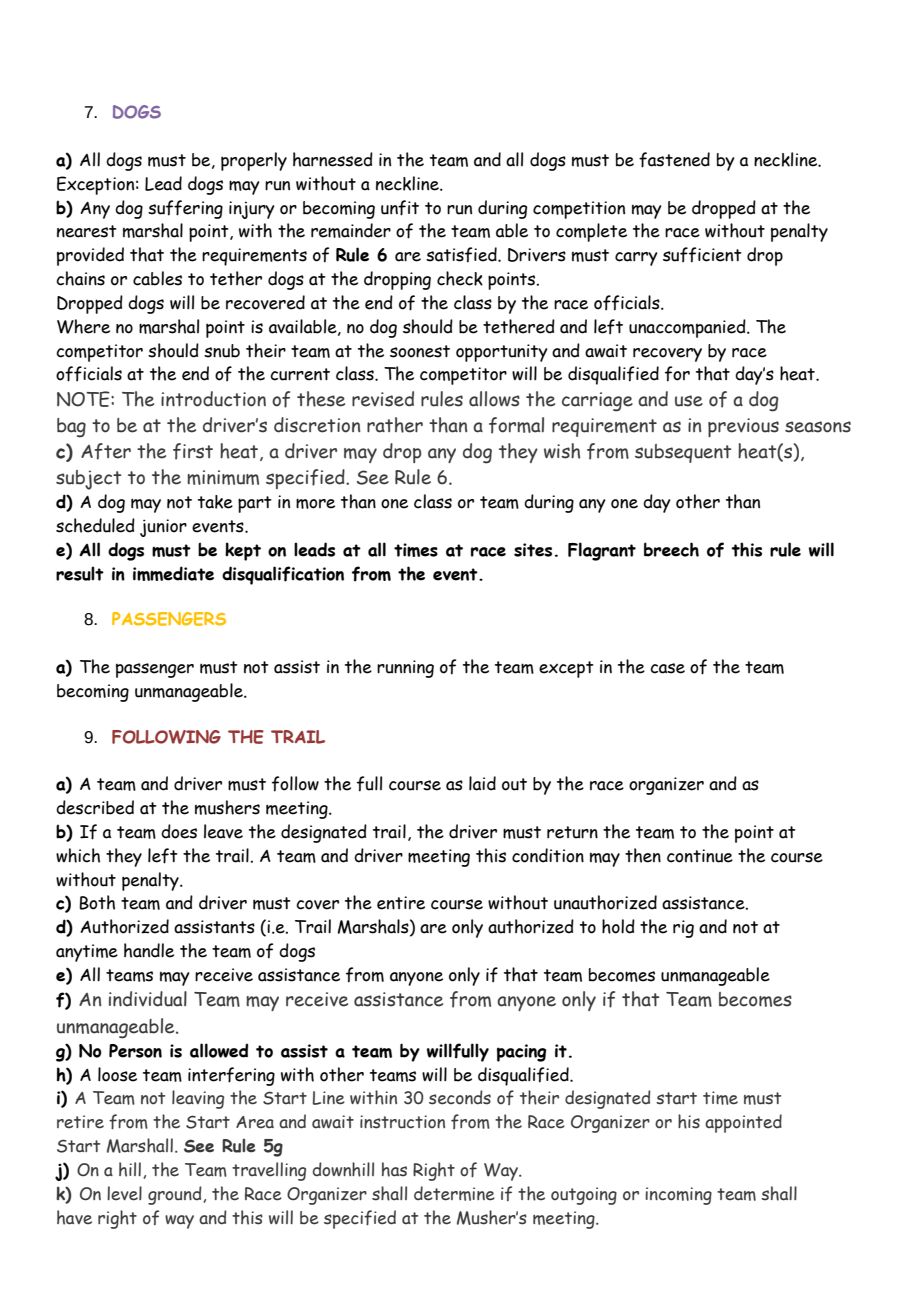  I want to click on does, so click(179, 831).
